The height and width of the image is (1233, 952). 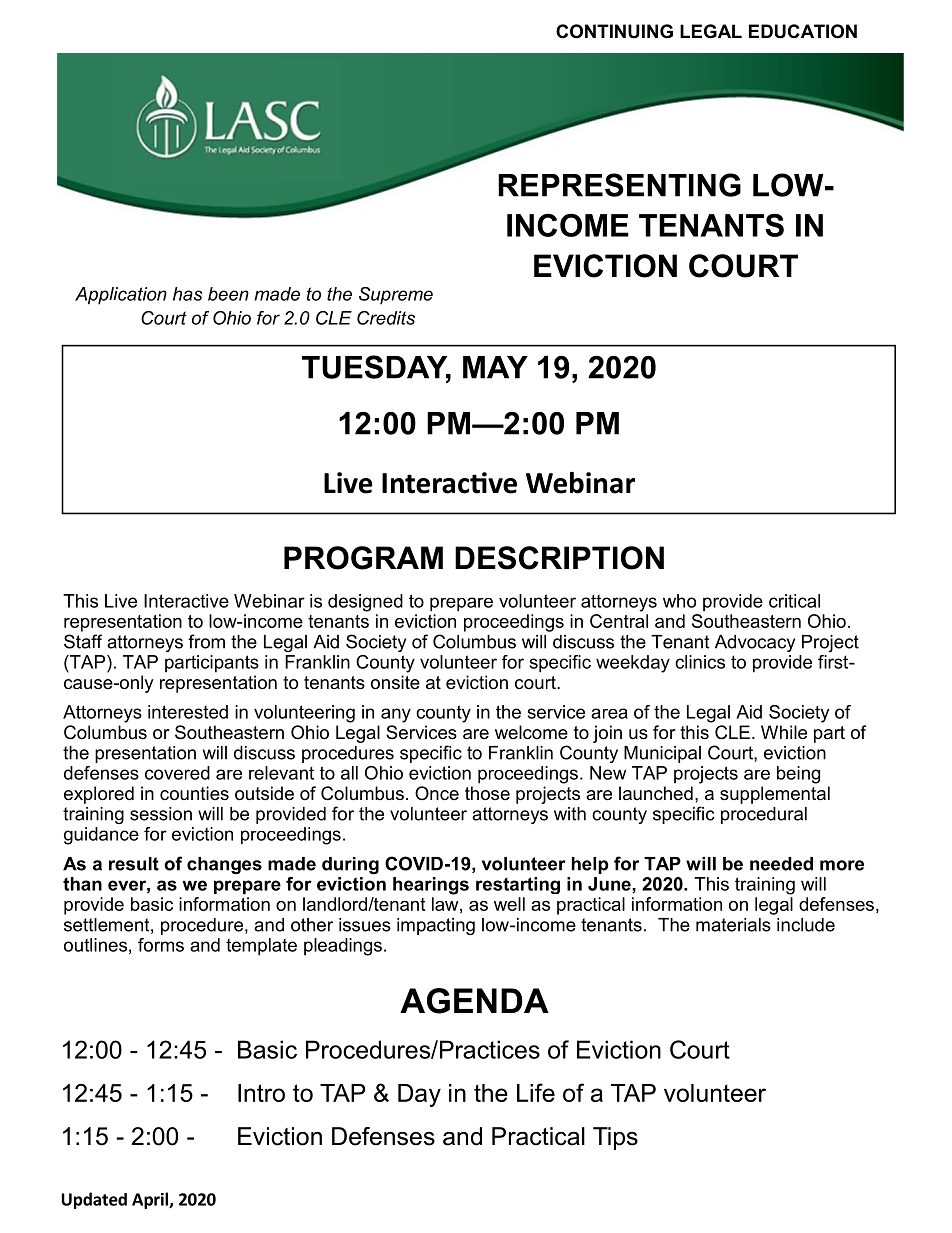 I want to click on April, so click(x=151, y=1200).
